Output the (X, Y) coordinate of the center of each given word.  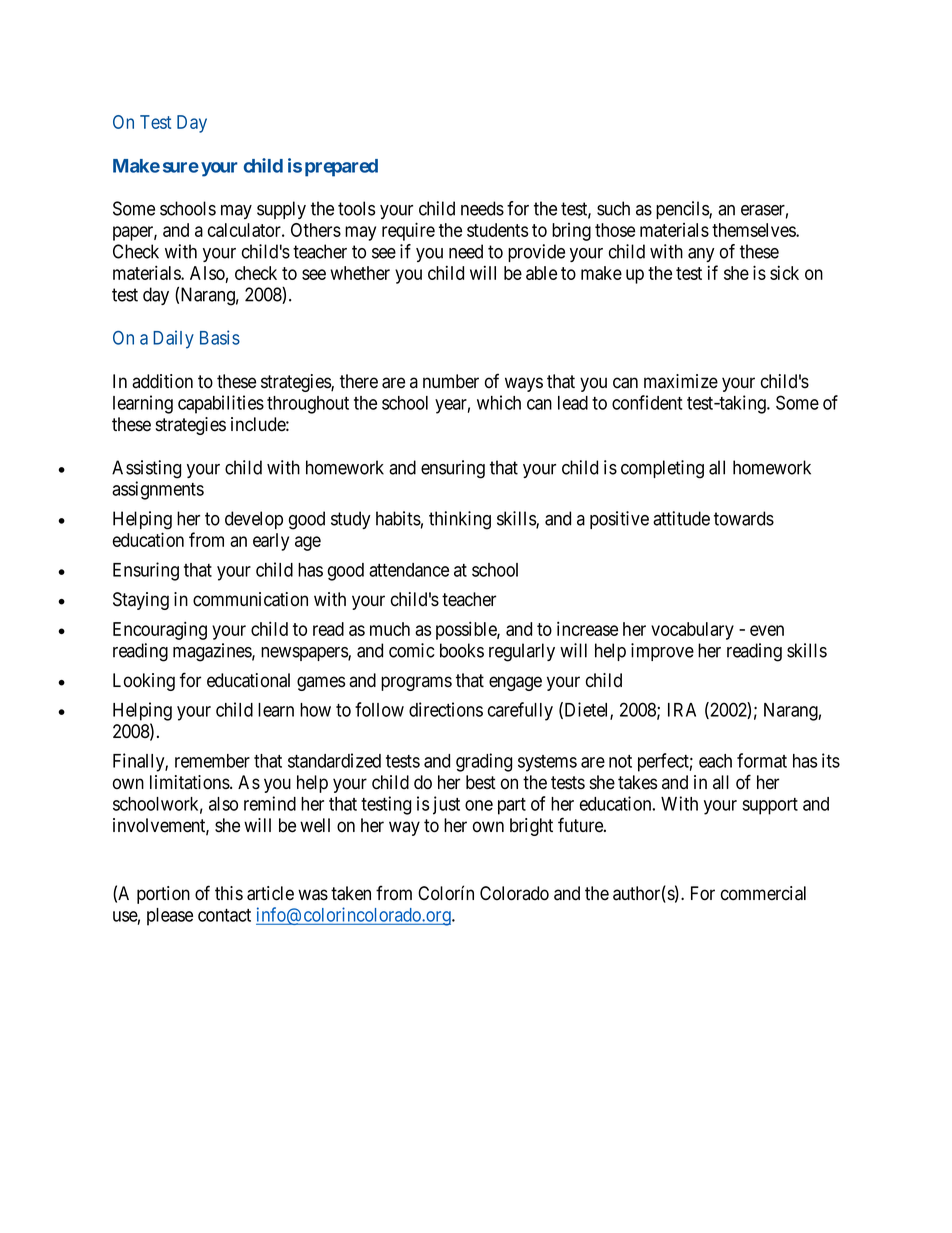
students (497, 230)
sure (181, 167)
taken (351, 893)
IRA (682, 710)
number (451, 381)
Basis (220, 337)
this (229, 893)
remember (212, 761)
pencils (683, 210)
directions (446, 709)
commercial (763, 893)
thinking (460, 520)
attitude (681, 518)
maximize (681, 381)
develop (254, 520)
